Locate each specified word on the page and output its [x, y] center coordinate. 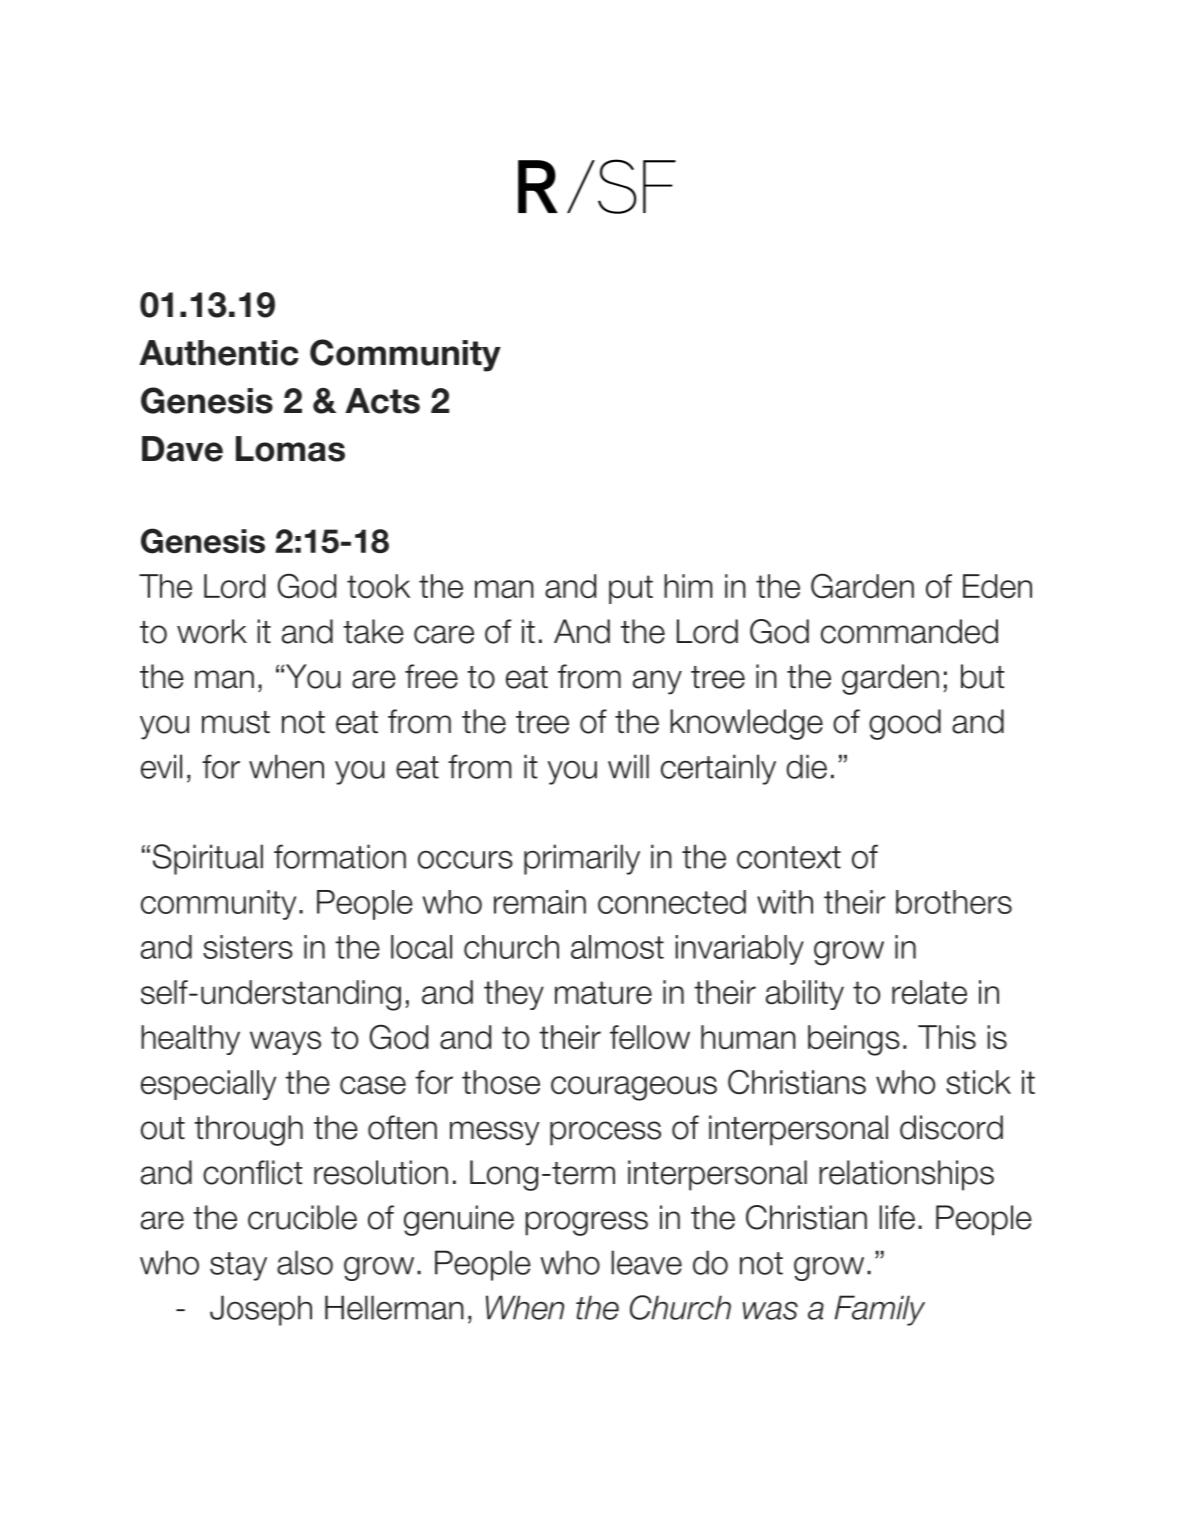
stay [238, 1266]
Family [880, 1310]
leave [646, 1262]
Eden [997, 586]
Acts [382, 401]
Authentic [219, 353]
